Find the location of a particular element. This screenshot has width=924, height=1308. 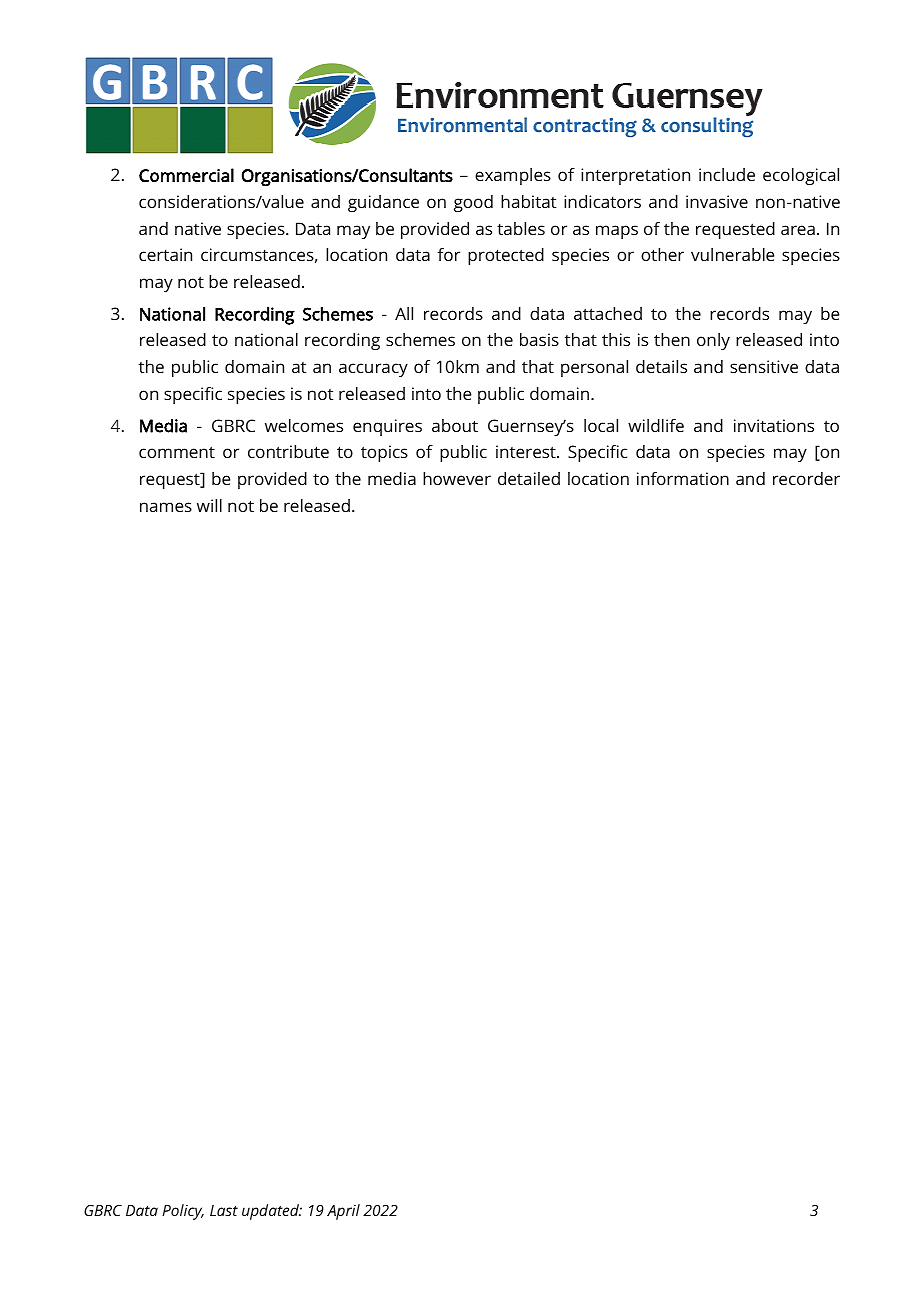

interest is located at coordinates (527, 451).
